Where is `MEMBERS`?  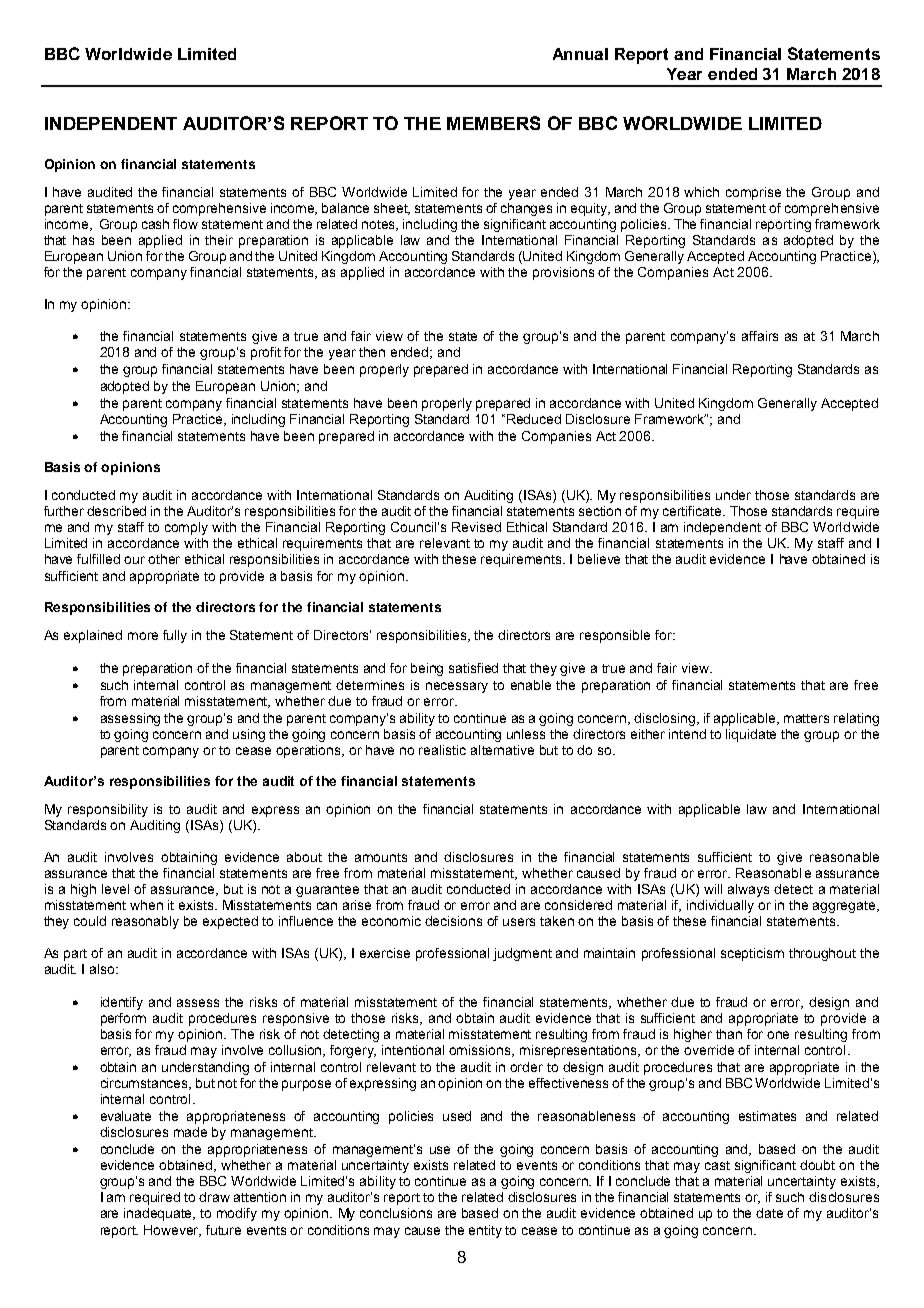 MEMBERS is located at coordinates (493, 123).
